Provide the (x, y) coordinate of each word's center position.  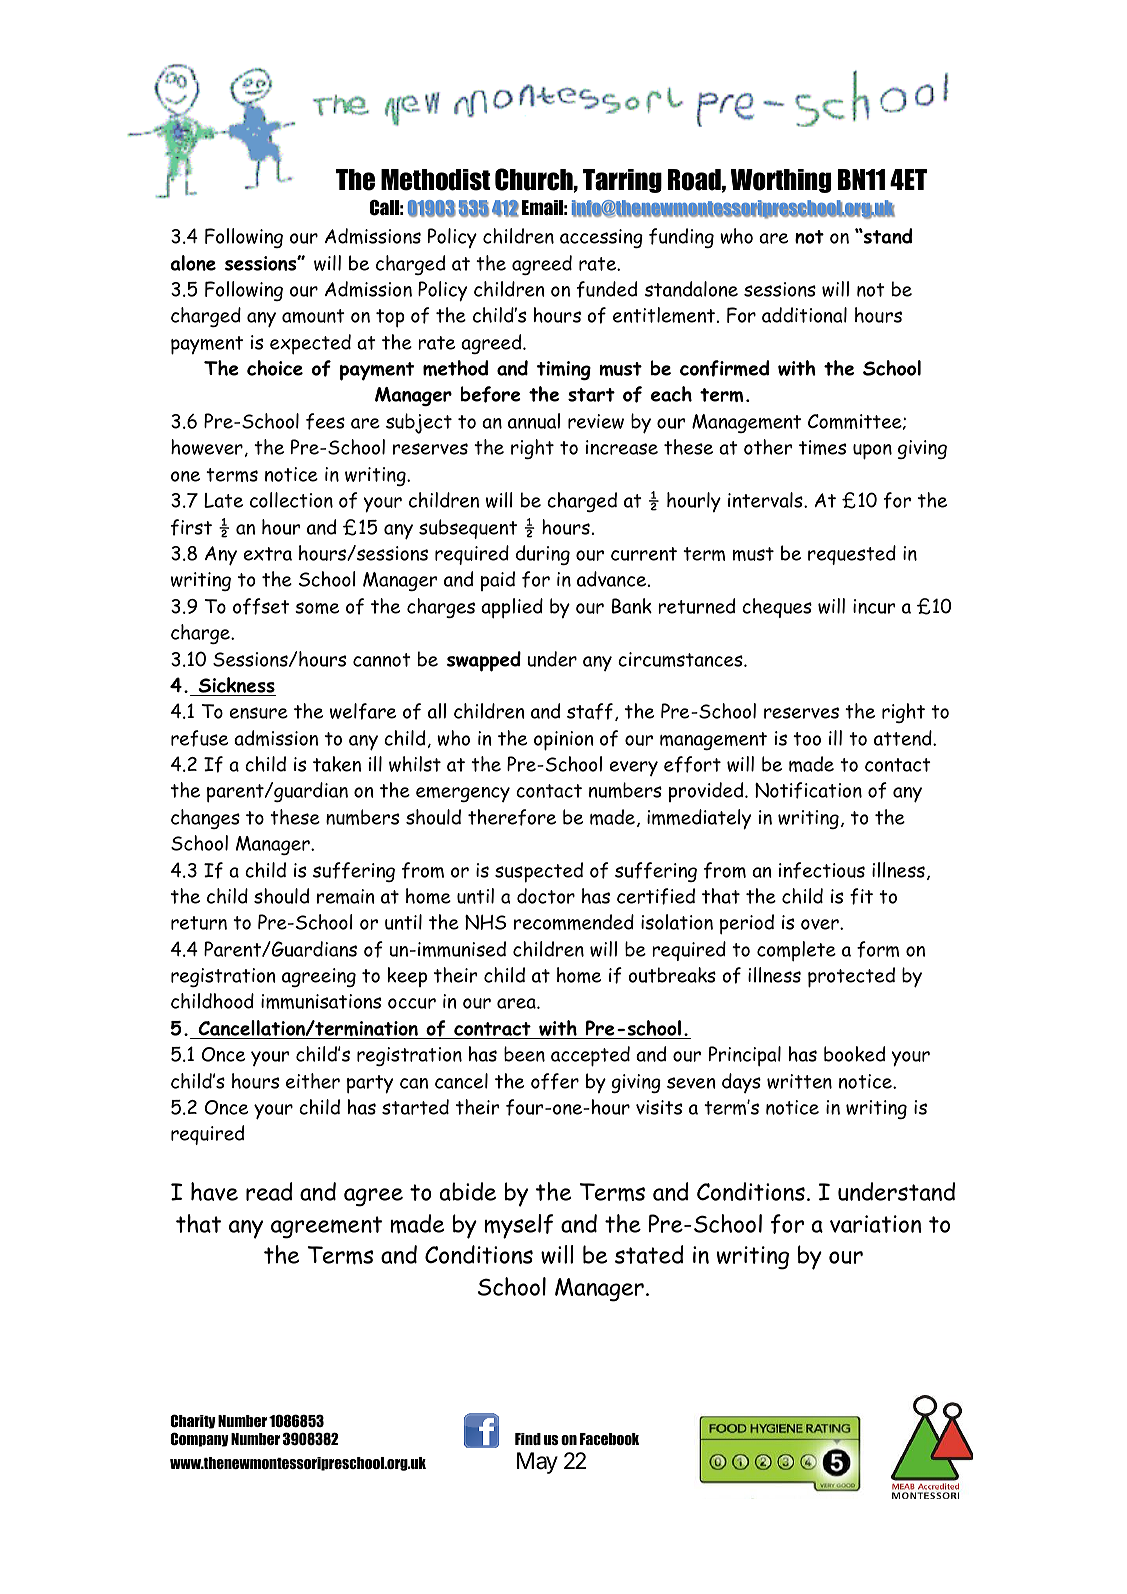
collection (291, 500)
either (313, 1081)
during (543, 555)
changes (205, 819)
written (799, 1081)
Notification (808, 790)
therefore (512, 817)
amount (313, 316)
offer (555, 1081)
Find (528, 1439)
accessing (601, 238)
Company (199, 1439)
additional (804, 315)
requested (852, 555)
